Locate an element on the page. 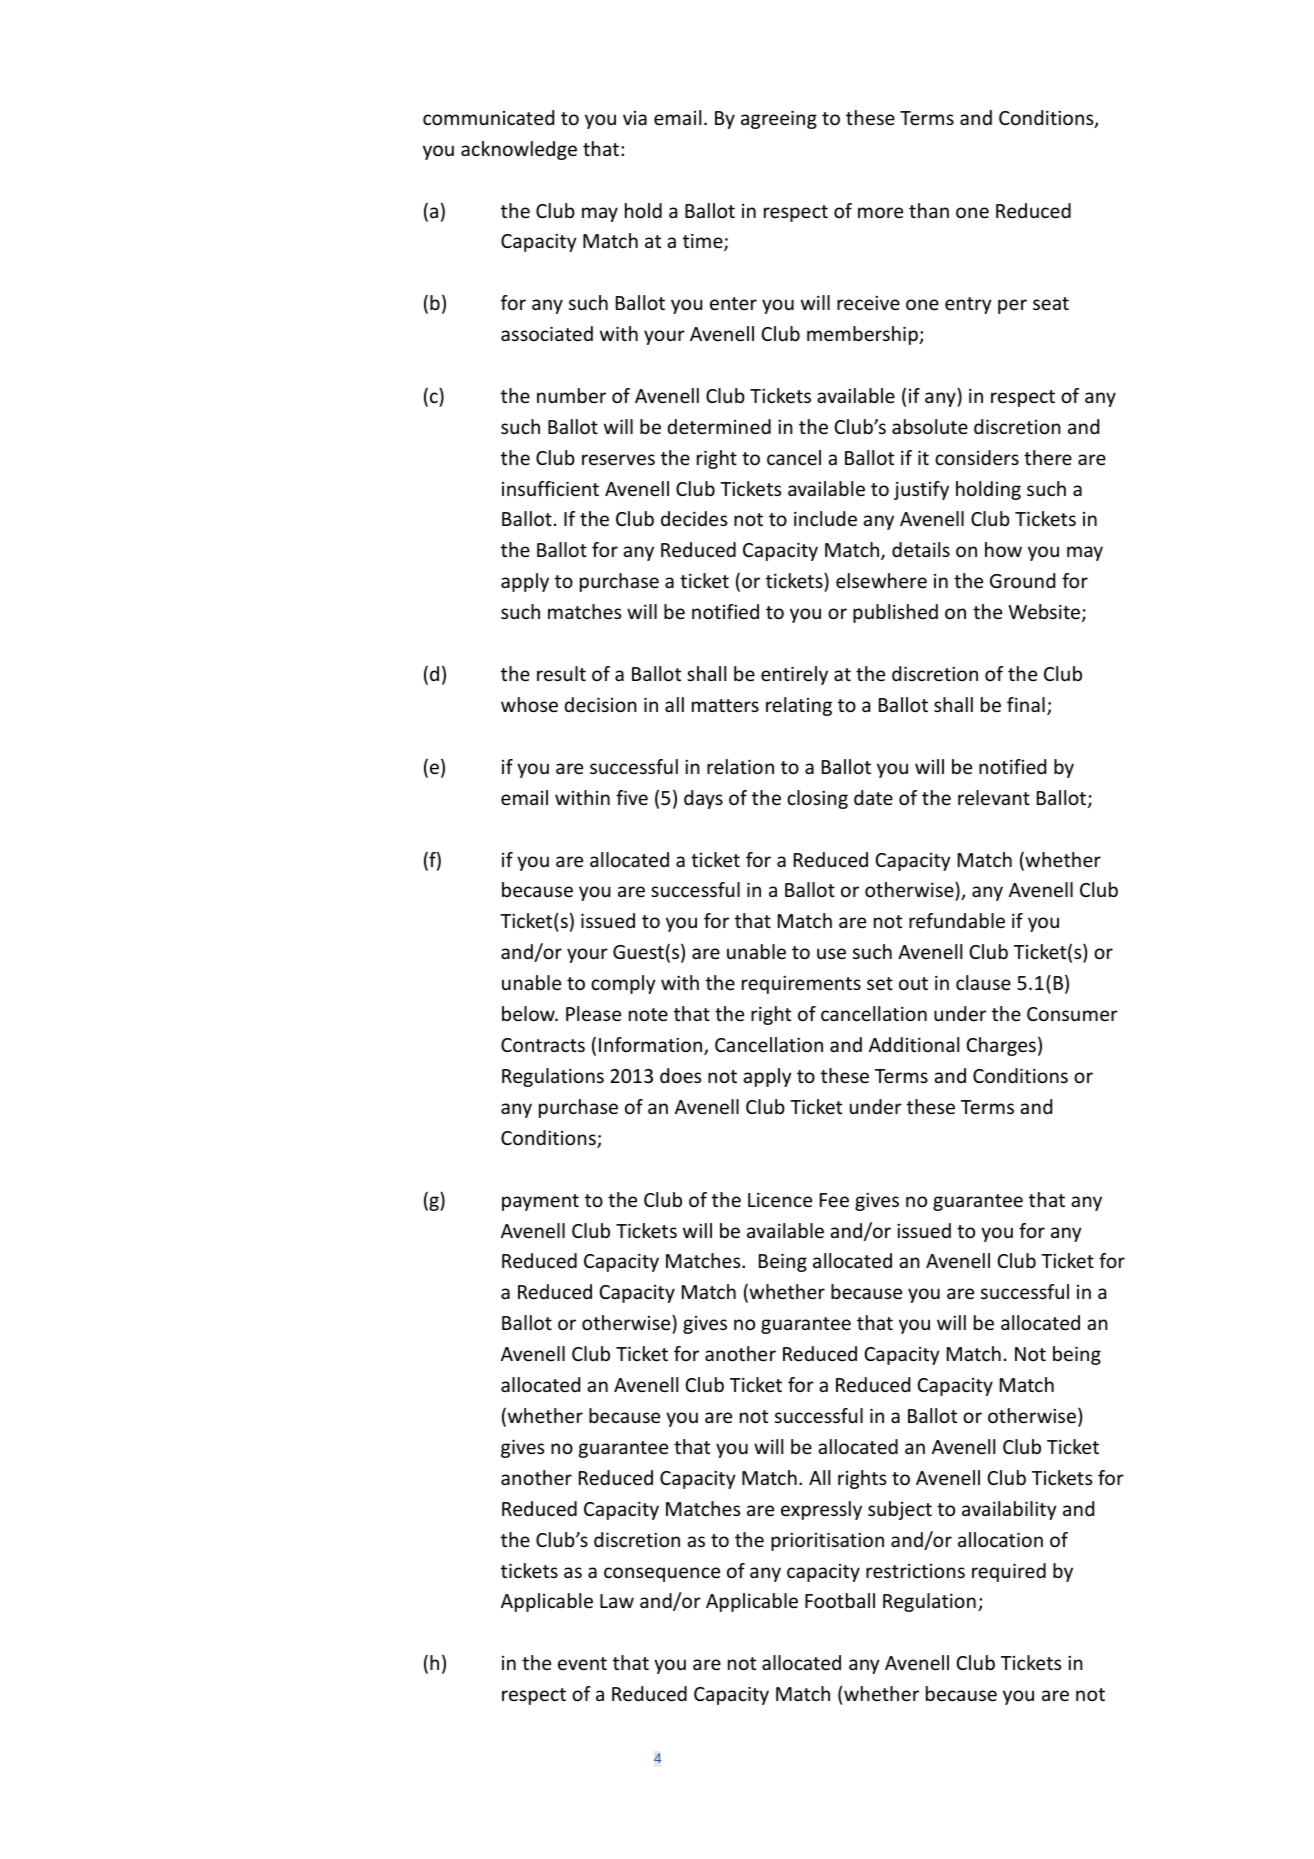 This image has width=1314, height=1859. result is located at coordinates (561, 673).
